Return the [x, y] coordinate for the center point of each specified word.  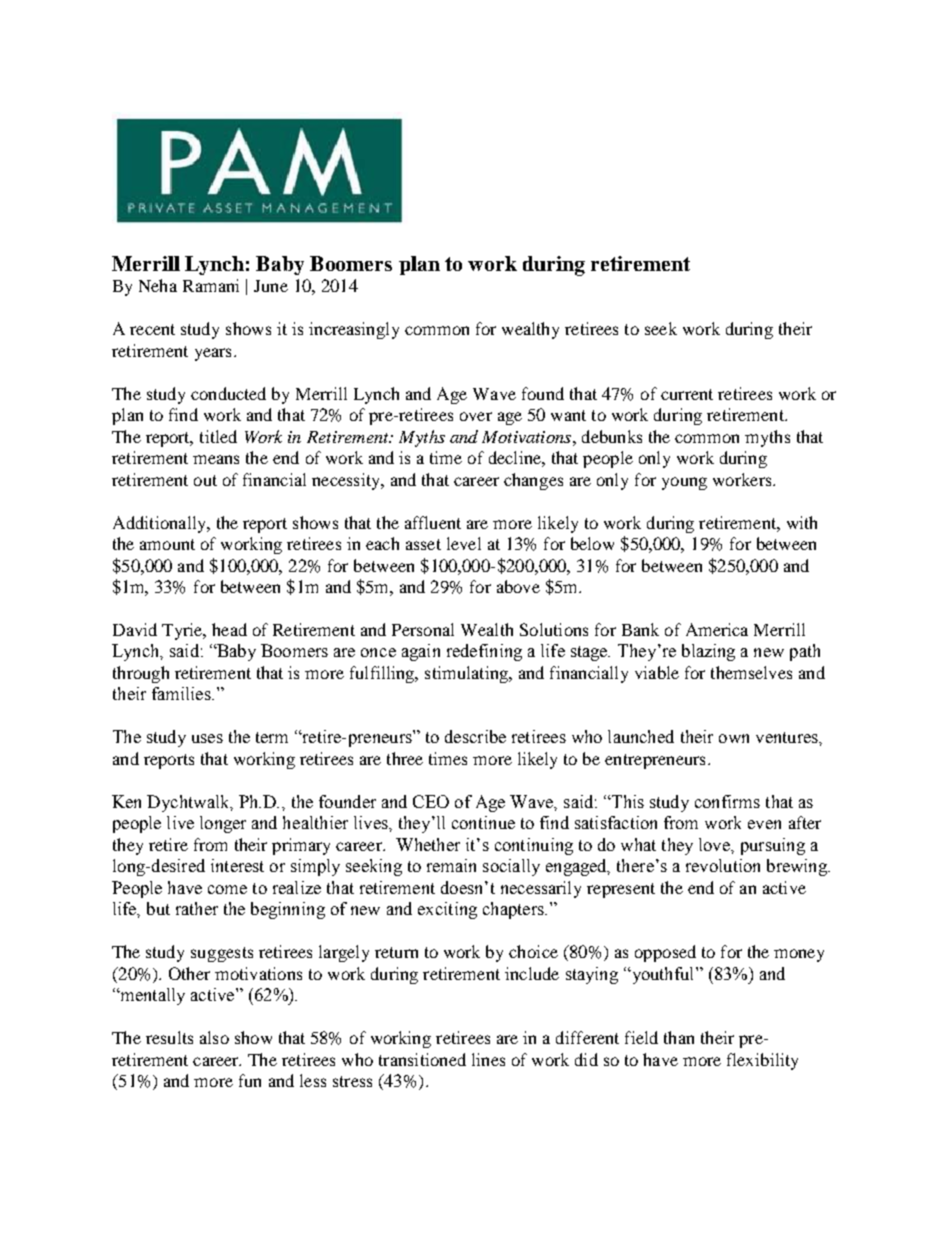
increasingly [354, 330]
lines [488, 1059]
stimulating [467, 674]
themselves [751, 672]
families [182, 693]
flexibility [762, 1061]
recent [152, 329]
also [214, 1037]
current [687, 394]
